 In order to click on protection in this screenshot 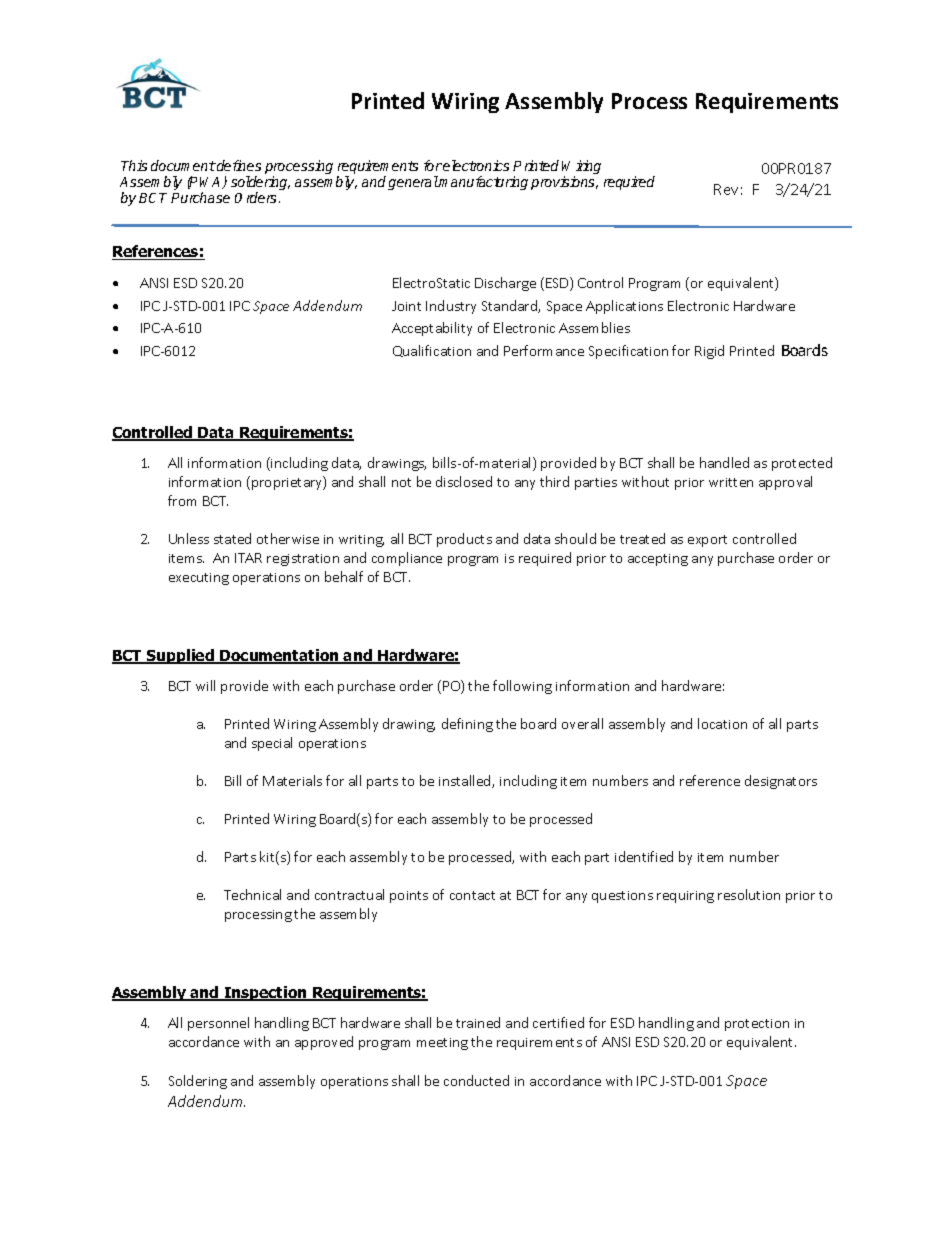, I will do `click(757, 1025)`.
